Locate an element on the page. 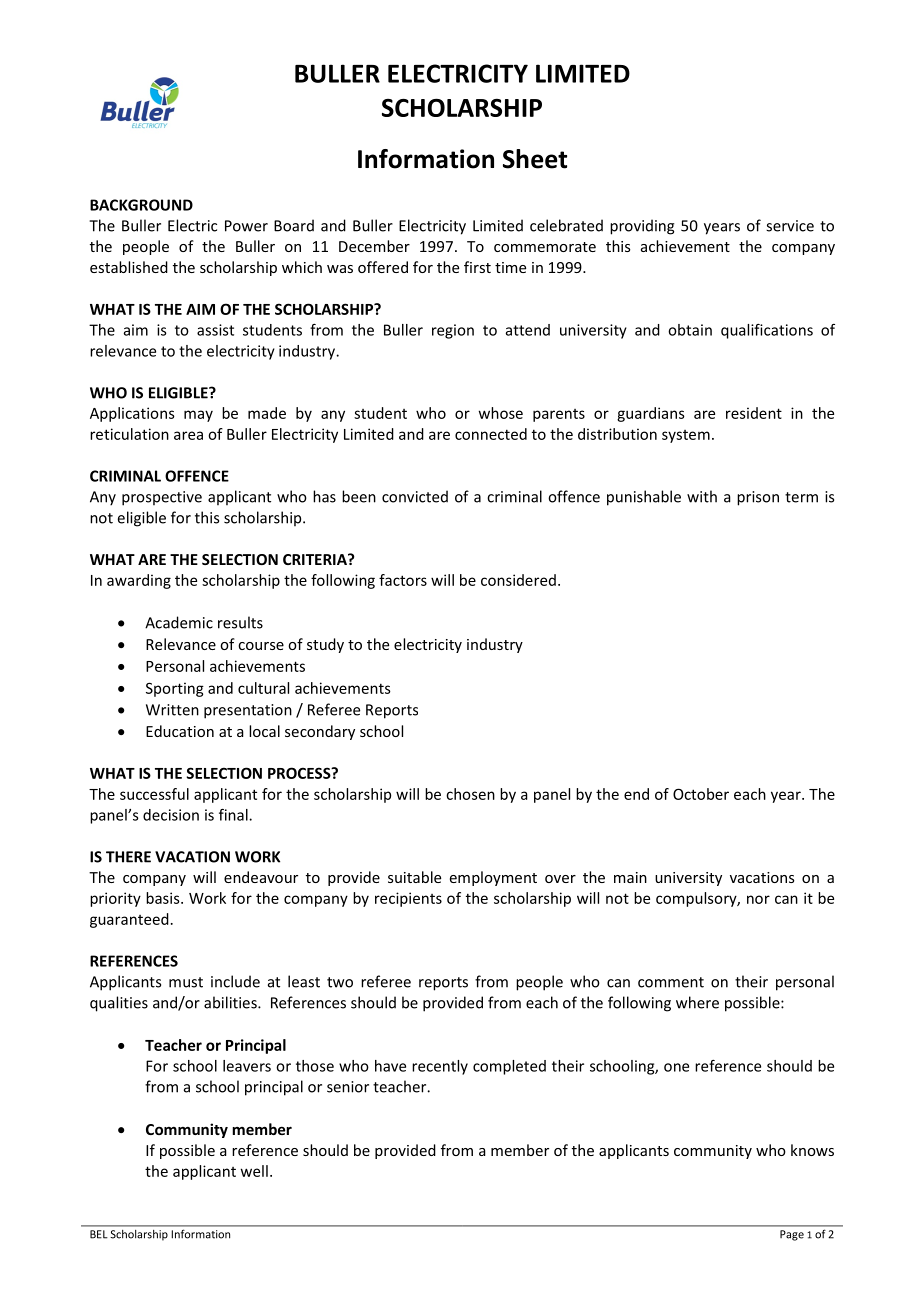 This image has height=1307, width=924. Sheet is located at coordinates (535, 159).
